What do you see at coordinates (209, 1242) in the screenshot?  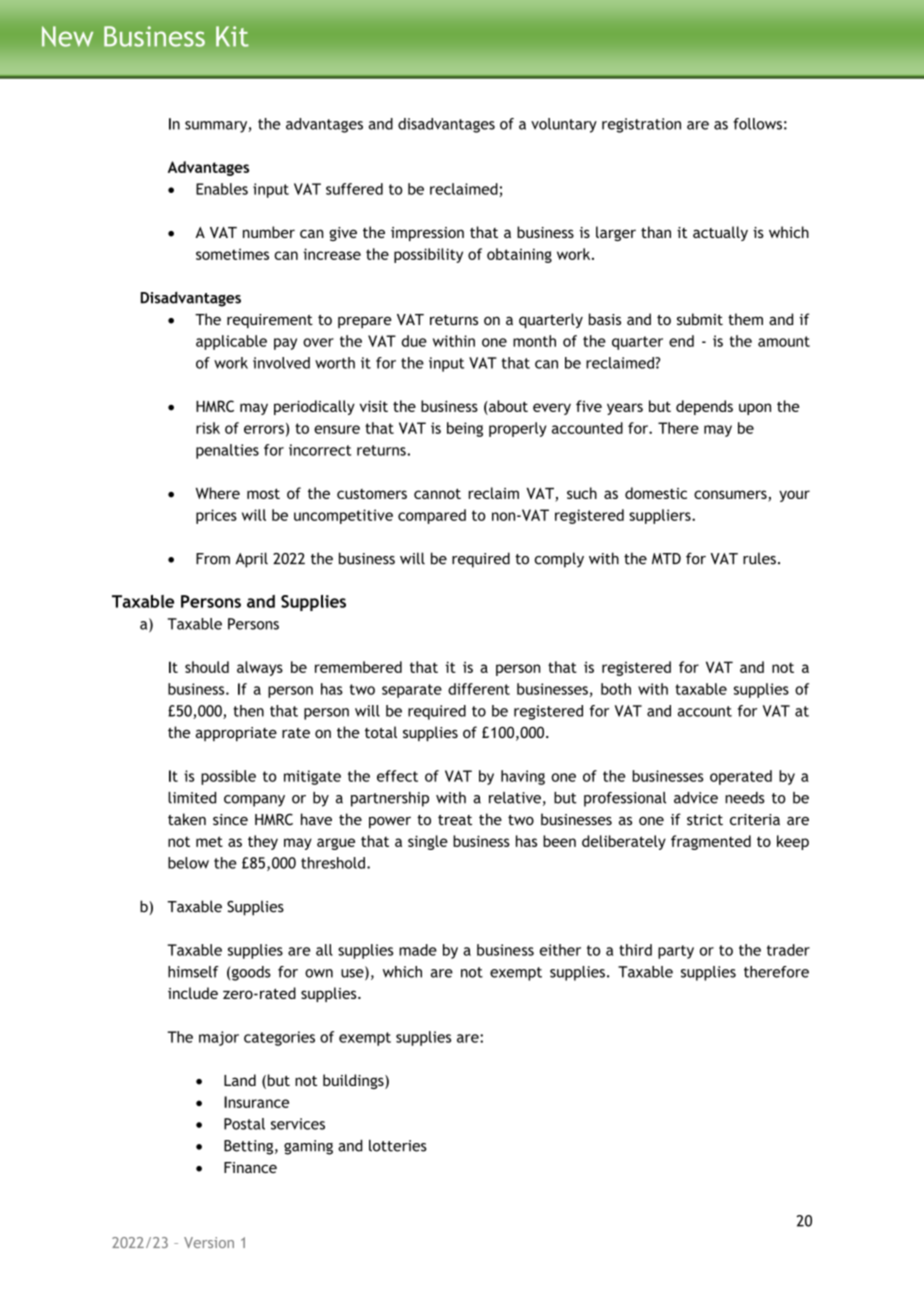 I see `Version` at bounding box center [209, 1242].
